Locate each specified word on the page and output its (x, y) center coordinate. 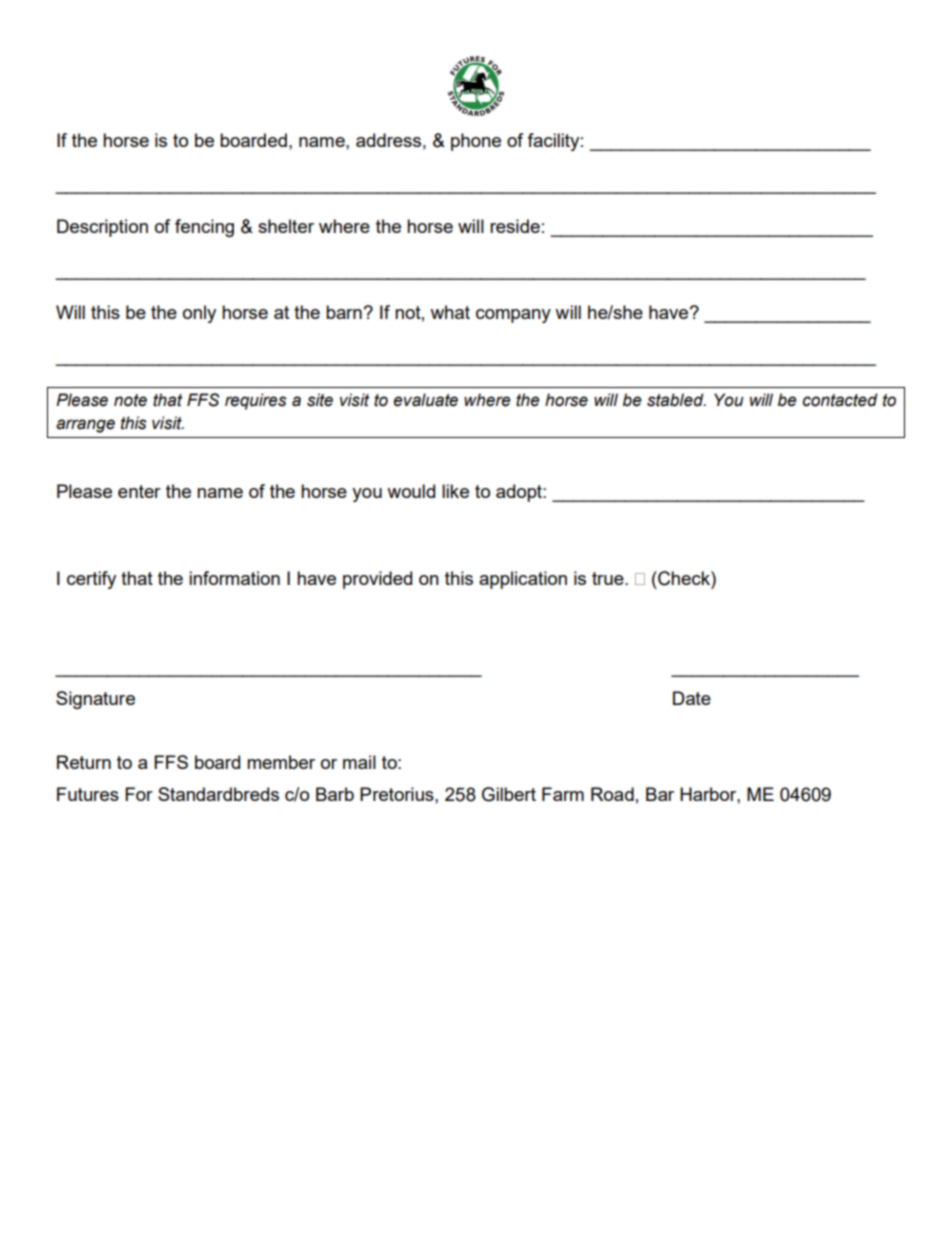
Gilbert (509, 794)
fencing (204, 228)
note (130, 400)
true (609, 578)
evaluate (425, 400)
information (234, 578)
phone (476, 142)
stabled (676, 400)
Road (612, 794)
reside (515, 226)
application (523, 580)
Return (84, 762)
